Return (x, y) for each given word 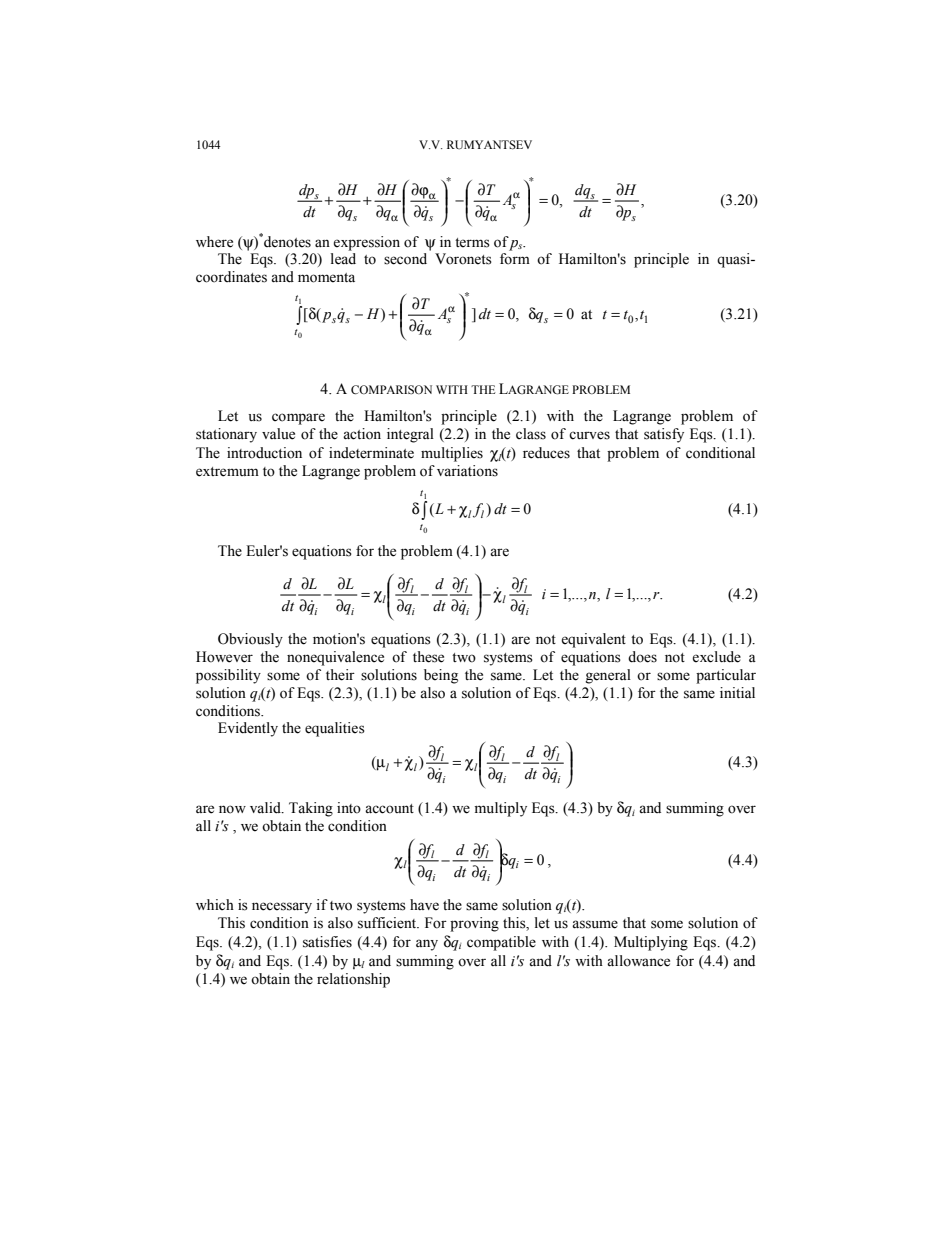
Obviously (250, 640)
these (428, 657)
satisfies (327, 942)
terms (472, 243)
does (642, 657)
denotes (286, 241)
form (515, 259)
